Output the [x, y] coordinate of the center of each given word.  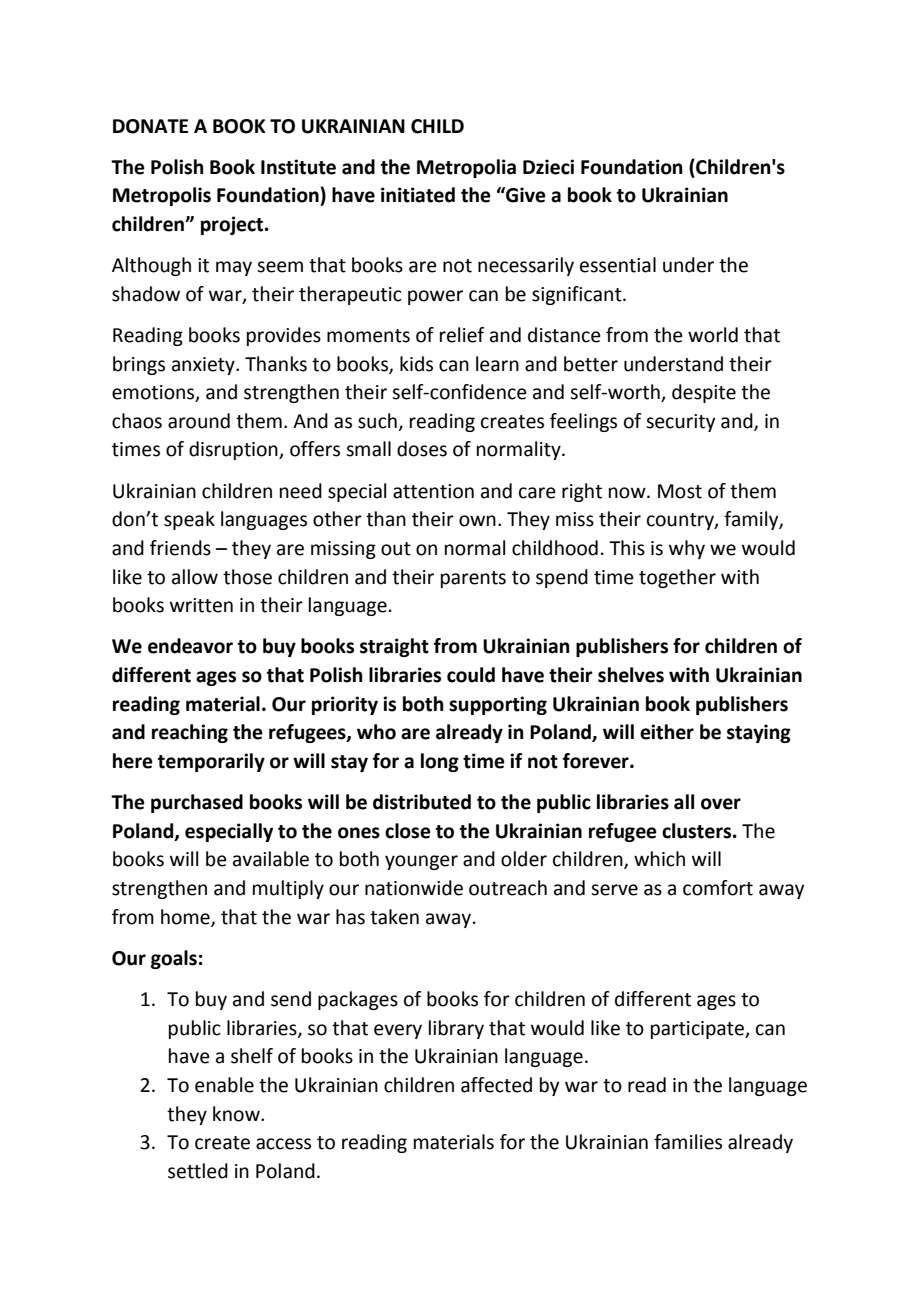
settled [198, 1171]
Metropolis [162, 196]
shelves [631, 675]
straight [394, 647]
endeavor [190, 646]
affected [496, 1085]
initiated [418, 195]
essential [618, 265]
